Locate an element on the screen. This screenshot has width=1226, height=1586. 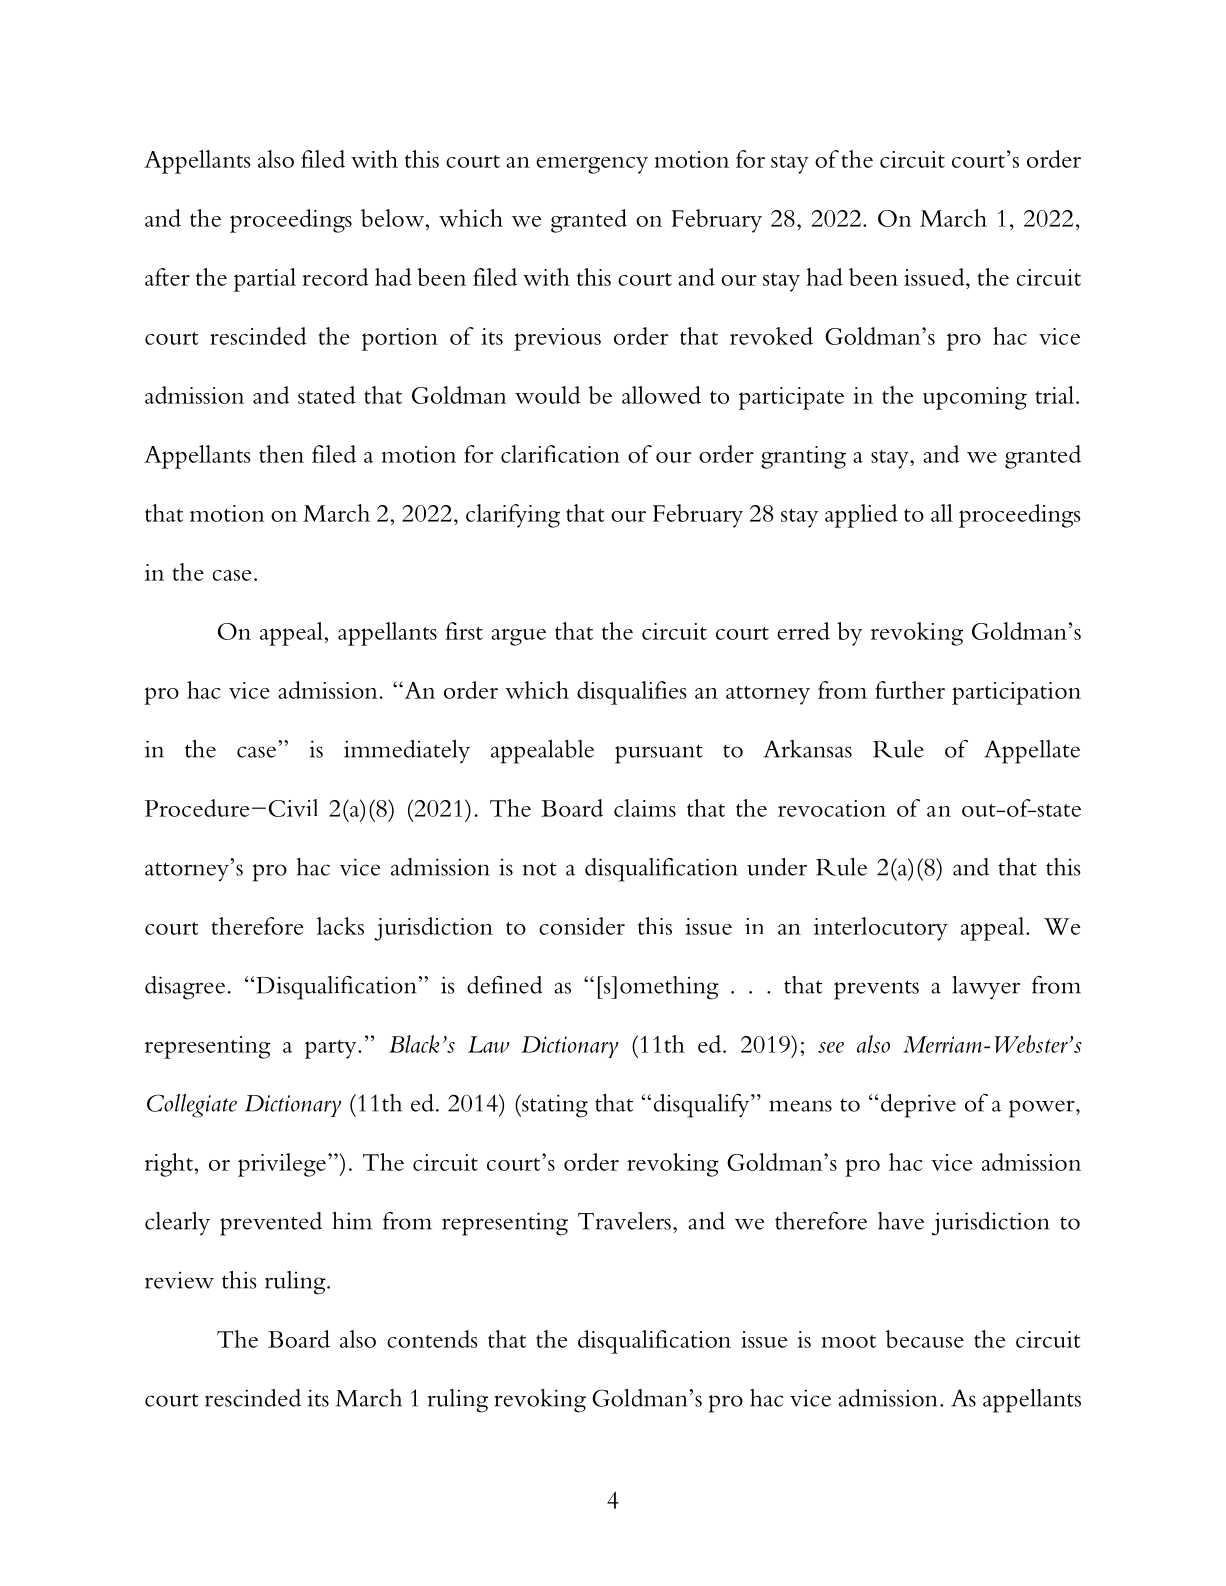
then is located at coordinates (281, 454).
